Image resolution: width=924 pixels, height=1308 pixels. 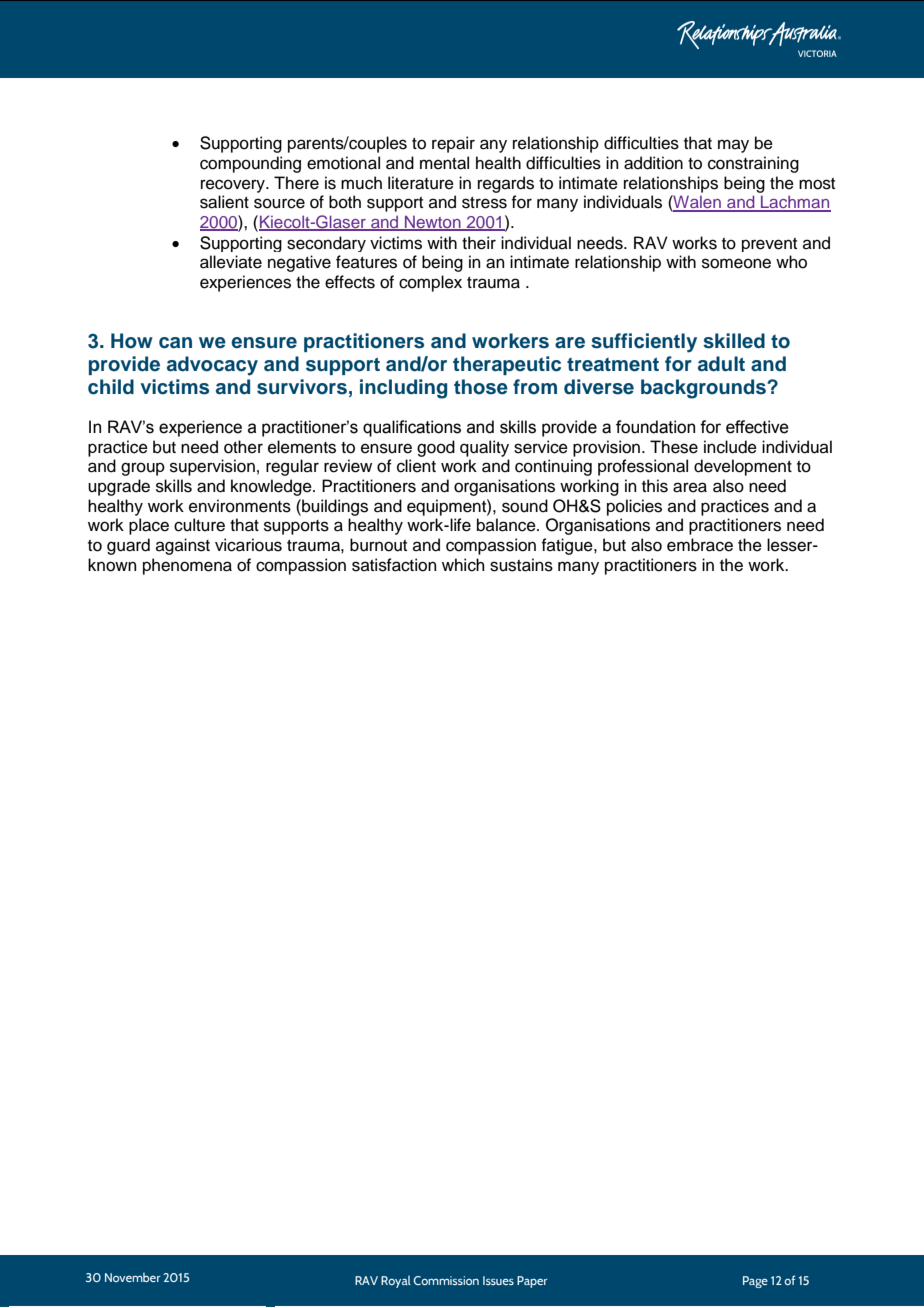 I want to click on November, so click(x=132, y=1277).
